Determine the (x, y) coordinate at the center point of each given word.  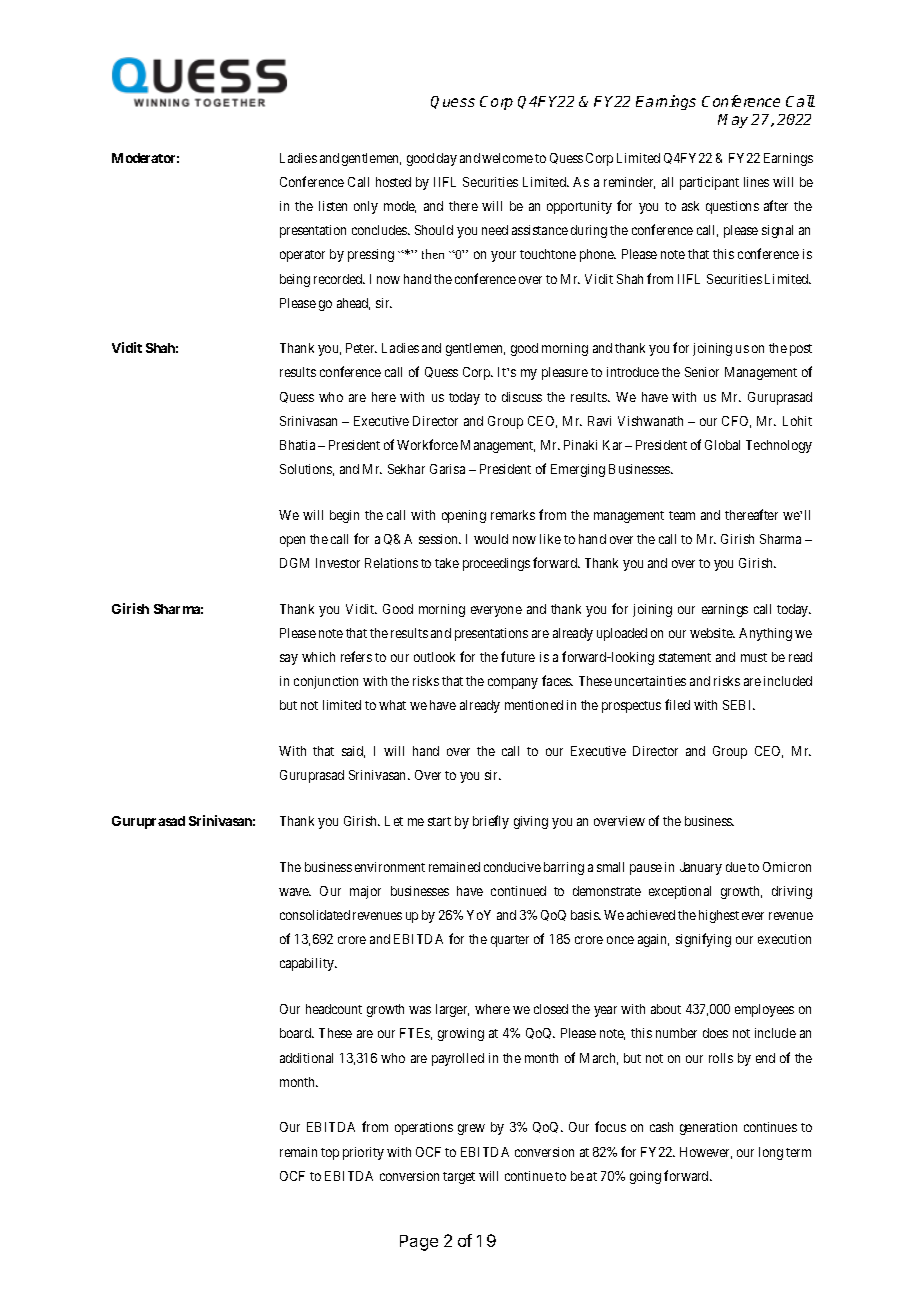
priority (363, 1153)
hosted (393, 182)
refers (356, 656)
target (459, 1178)
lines (756, 182)
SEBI (739, 705)
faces (557, 680)
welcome (507, 158)
